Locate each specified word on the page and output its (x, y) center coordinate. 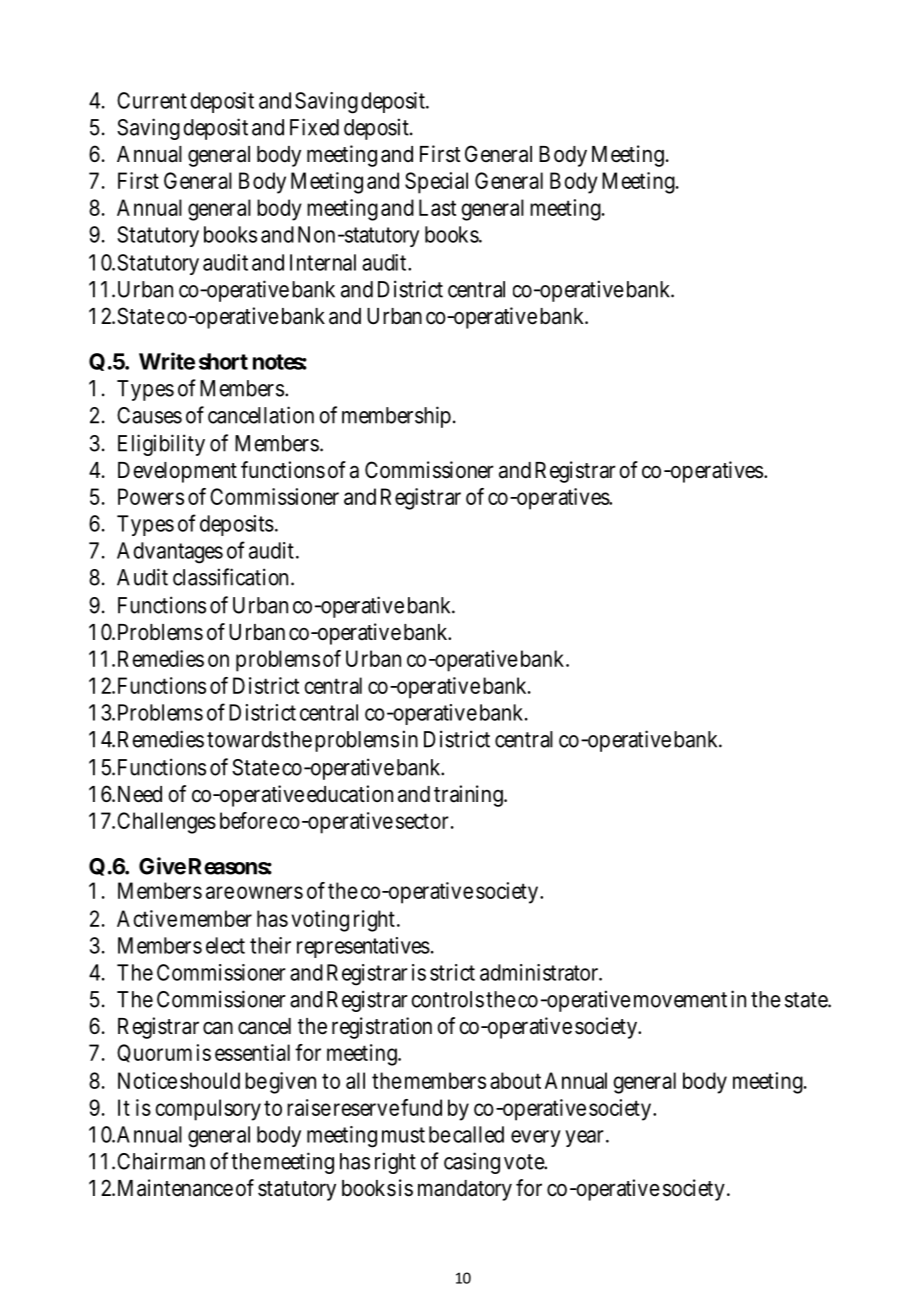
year (584, 1138)
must (403, 1135)
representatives (363, 947)
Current (152, 100)
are (220, 892)
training (469, 796)
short (223, 361)
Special (436, 183)
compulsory (208, 1110)
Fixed (314, 127)
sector (422, 821)
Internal (323, 262)
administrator (540, 972)
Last (437, 207)
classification (230, 577)
